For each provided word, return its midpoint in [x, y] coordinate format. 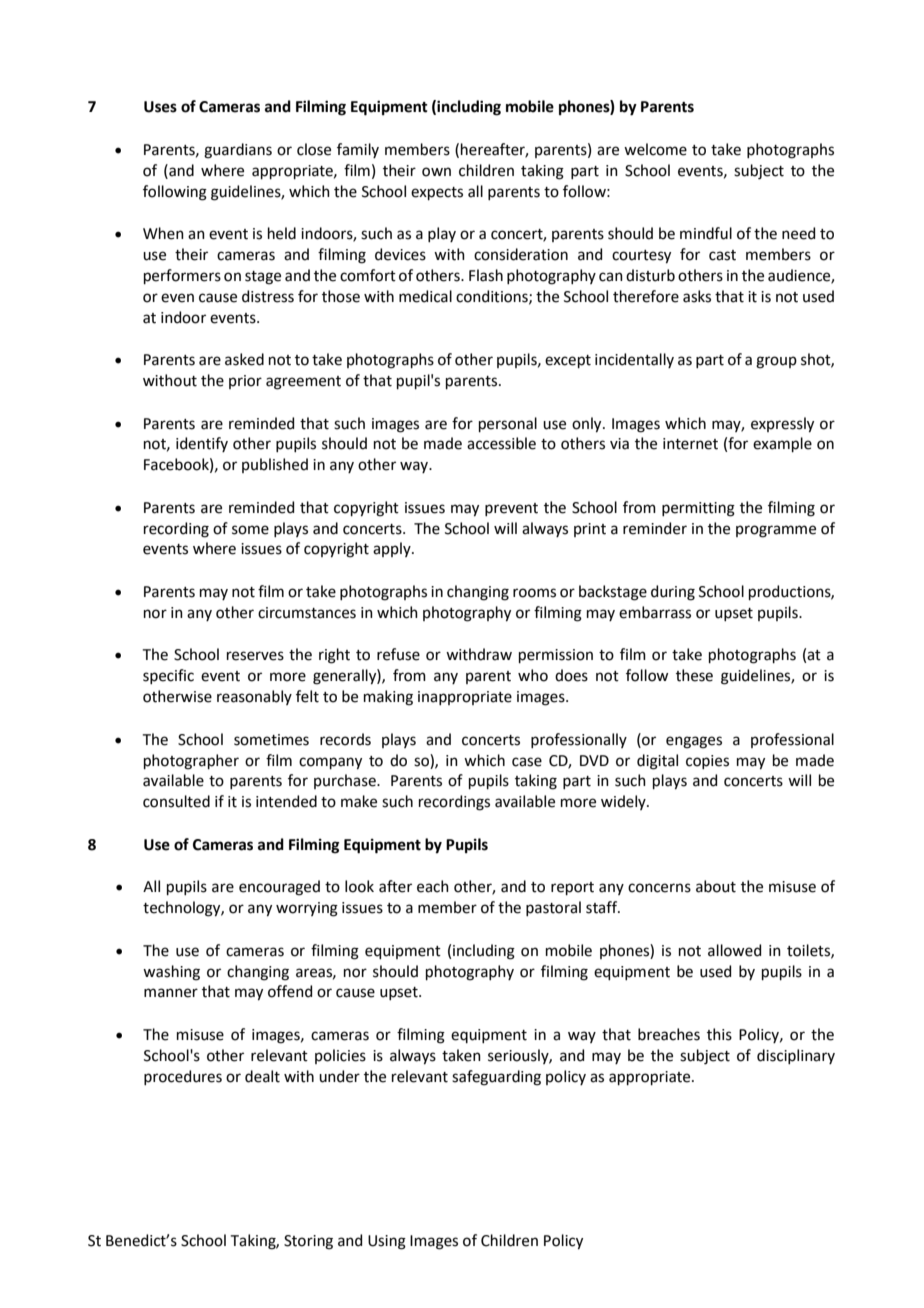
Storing [308, 1242]
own [436, 172]
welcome [655, 149]
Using [387, 1242]
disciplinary [796, 1056]
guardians [238, 151]
